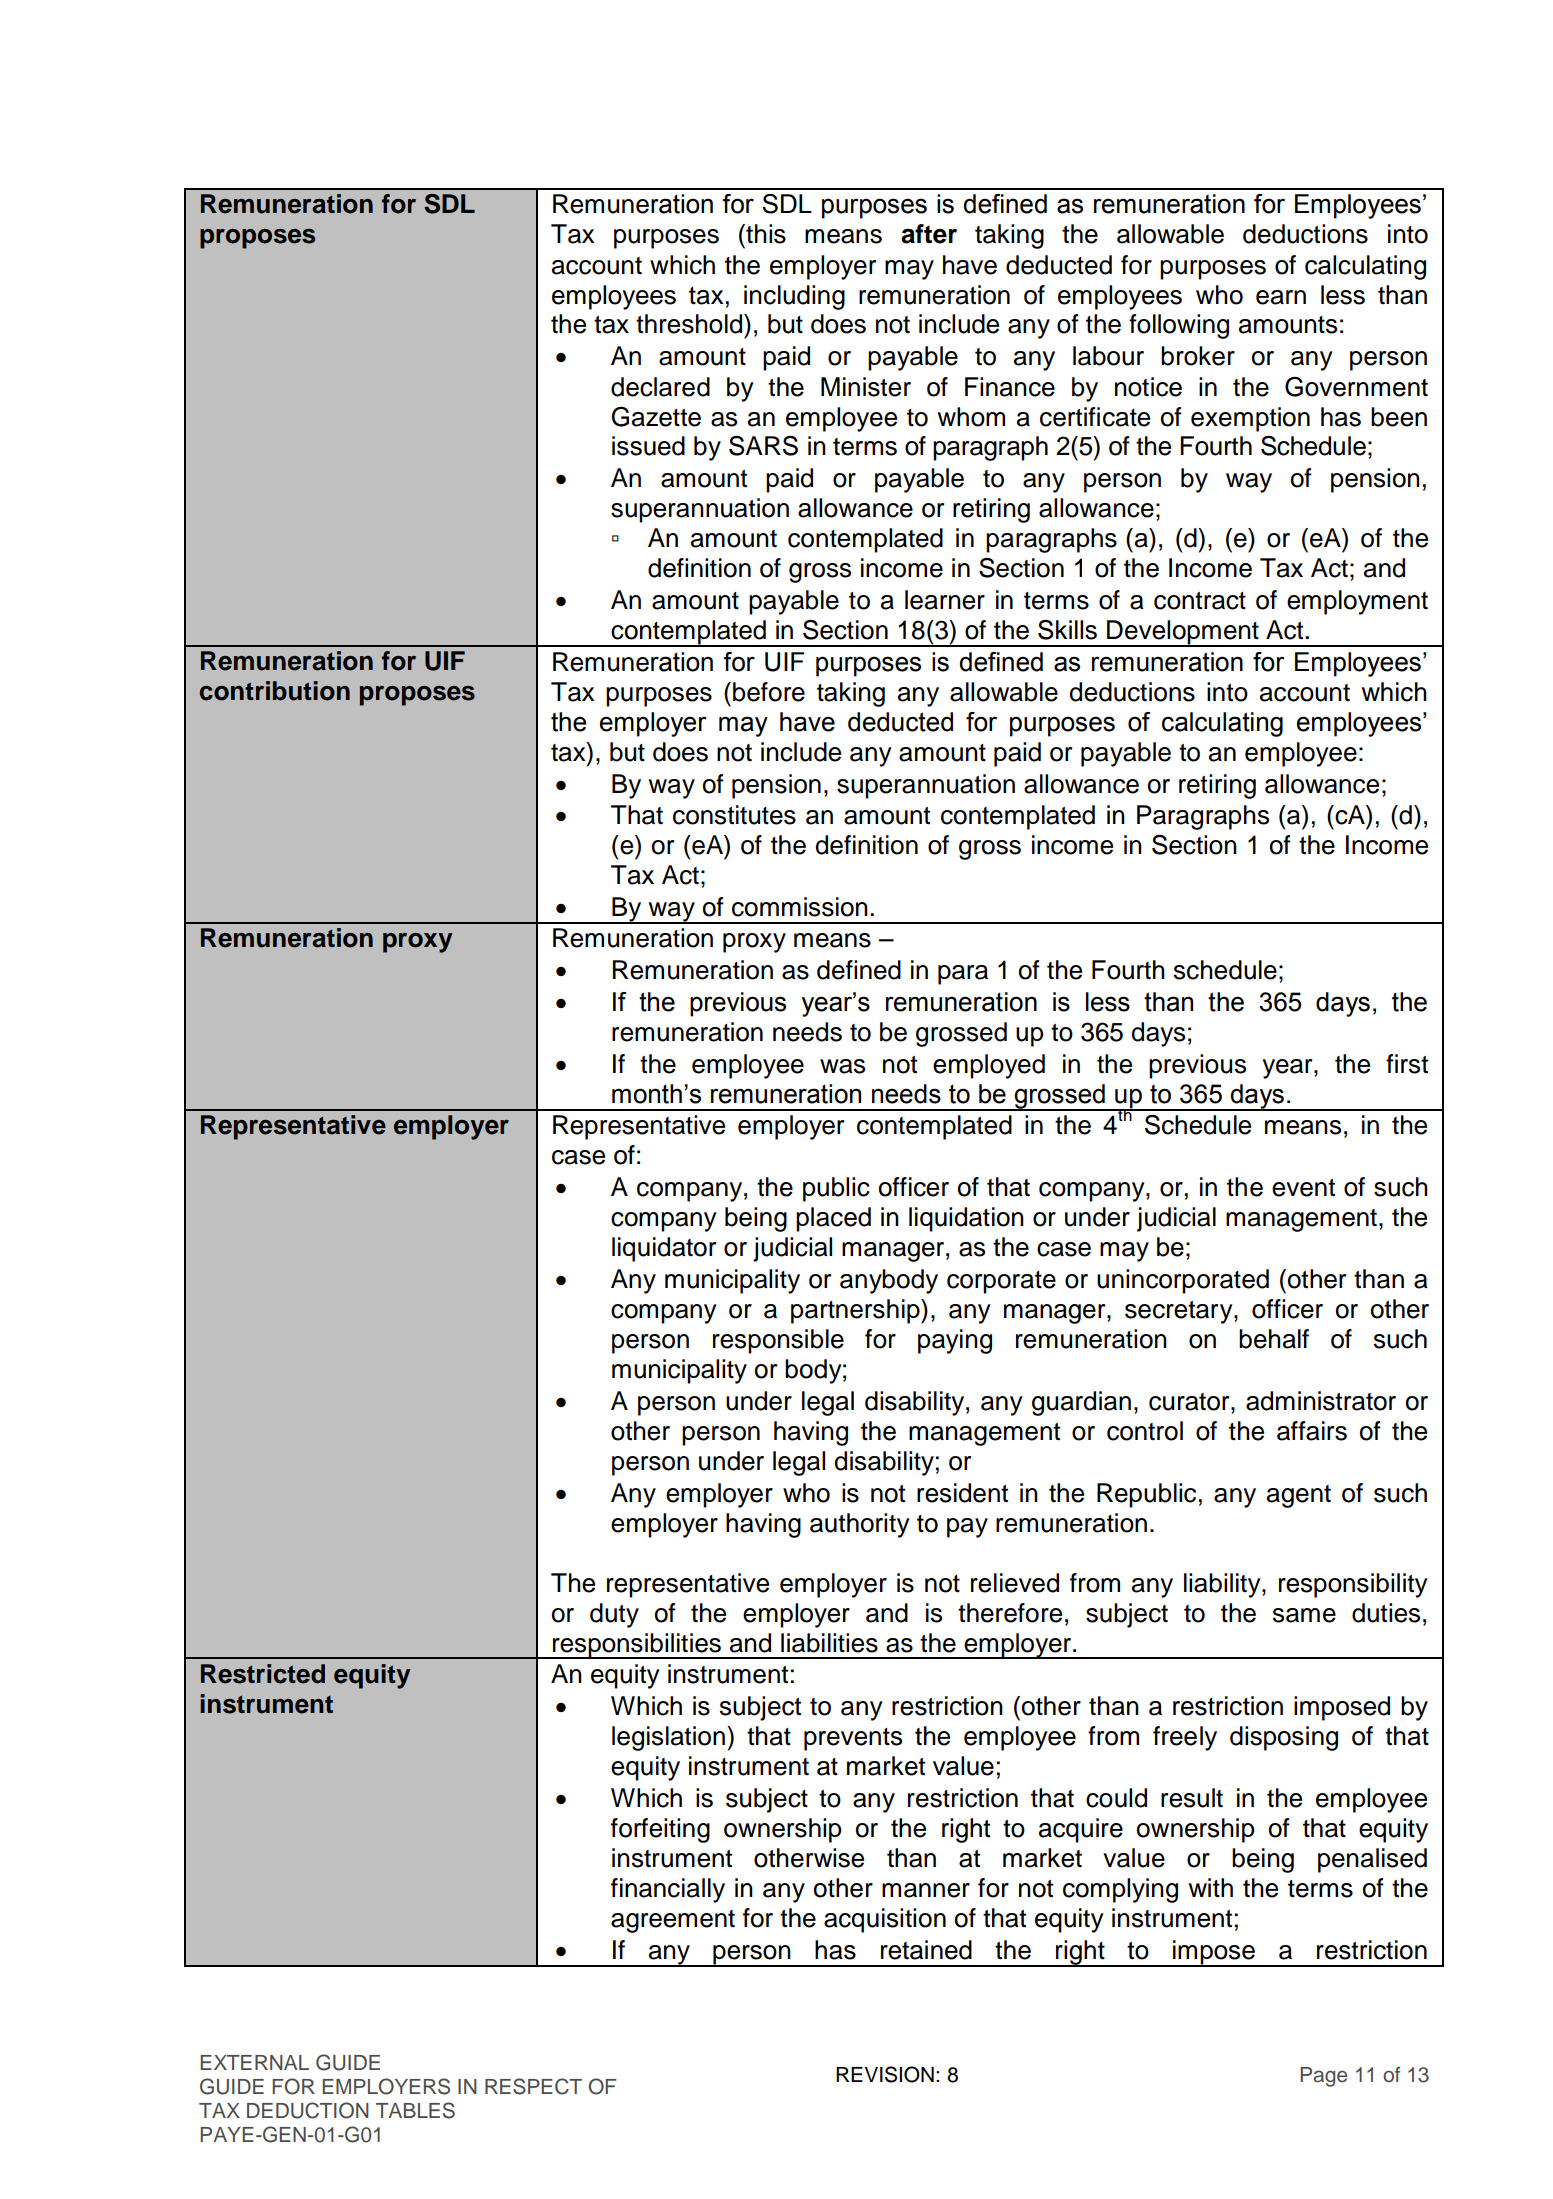 This screenshot has height=2199, width=1553. Describe the element at coordinates (660, 387) in the screenshot. I see `declared` at that location.
